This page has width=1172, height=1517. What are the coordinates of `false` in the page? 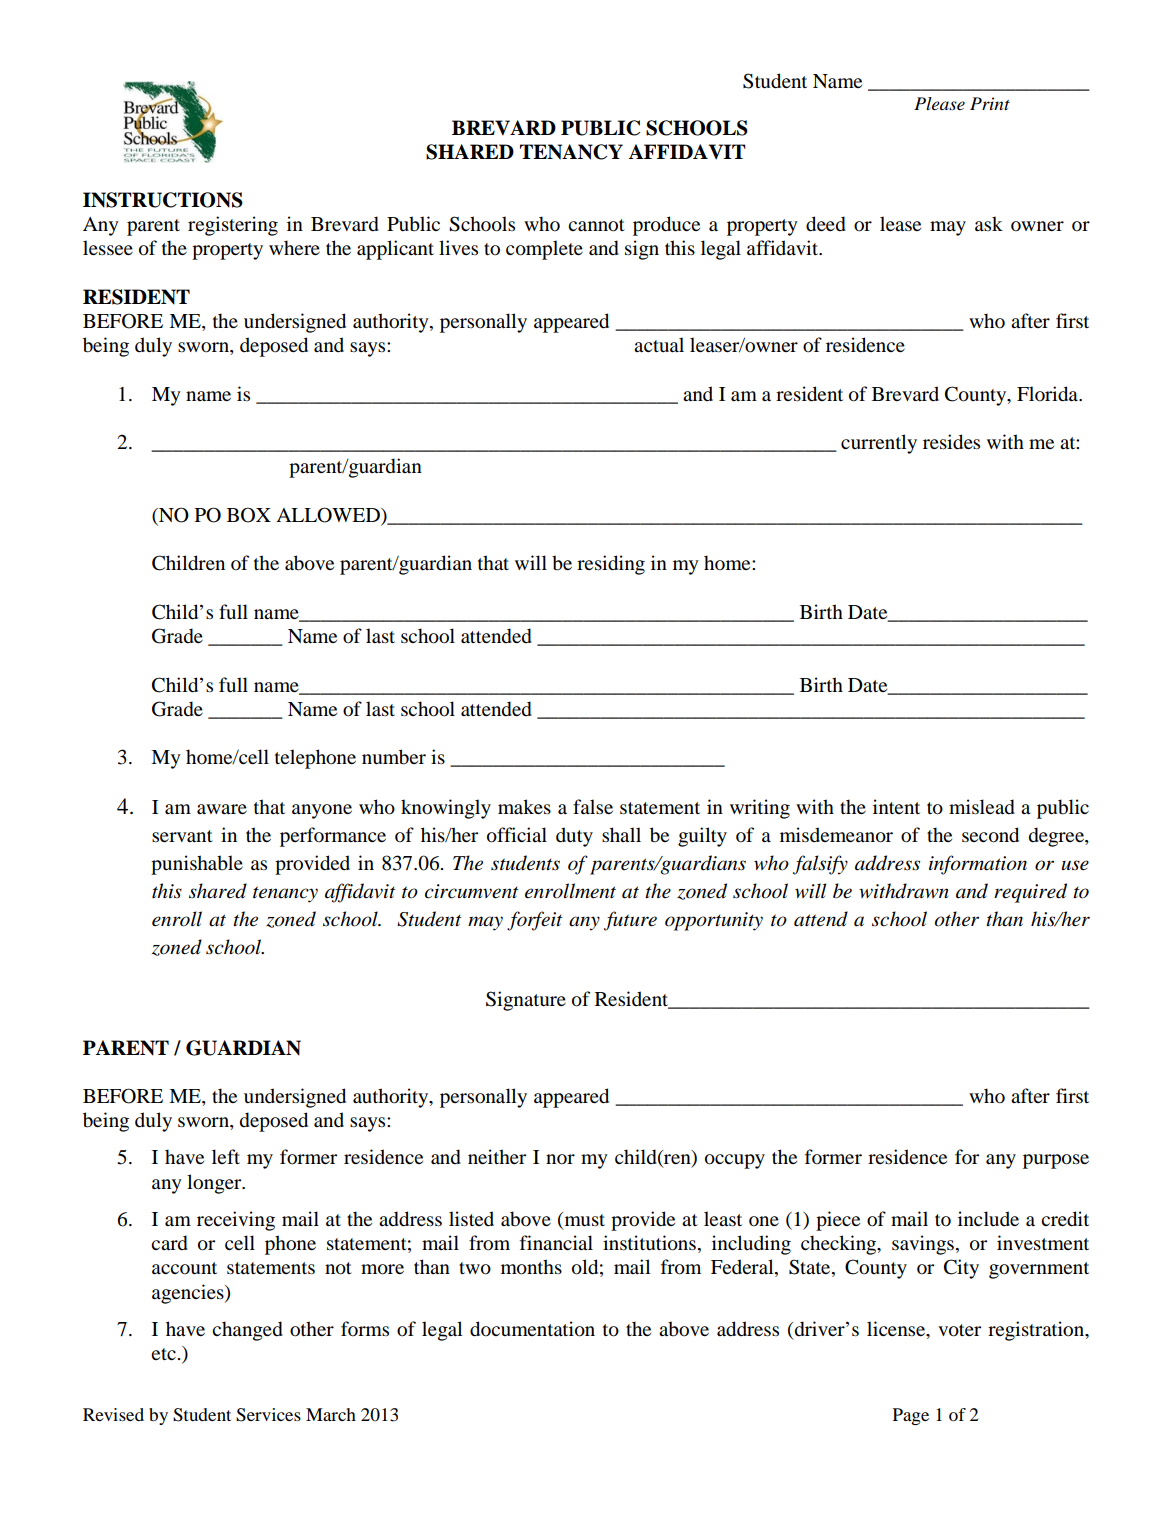 It's located at (593, 807).
